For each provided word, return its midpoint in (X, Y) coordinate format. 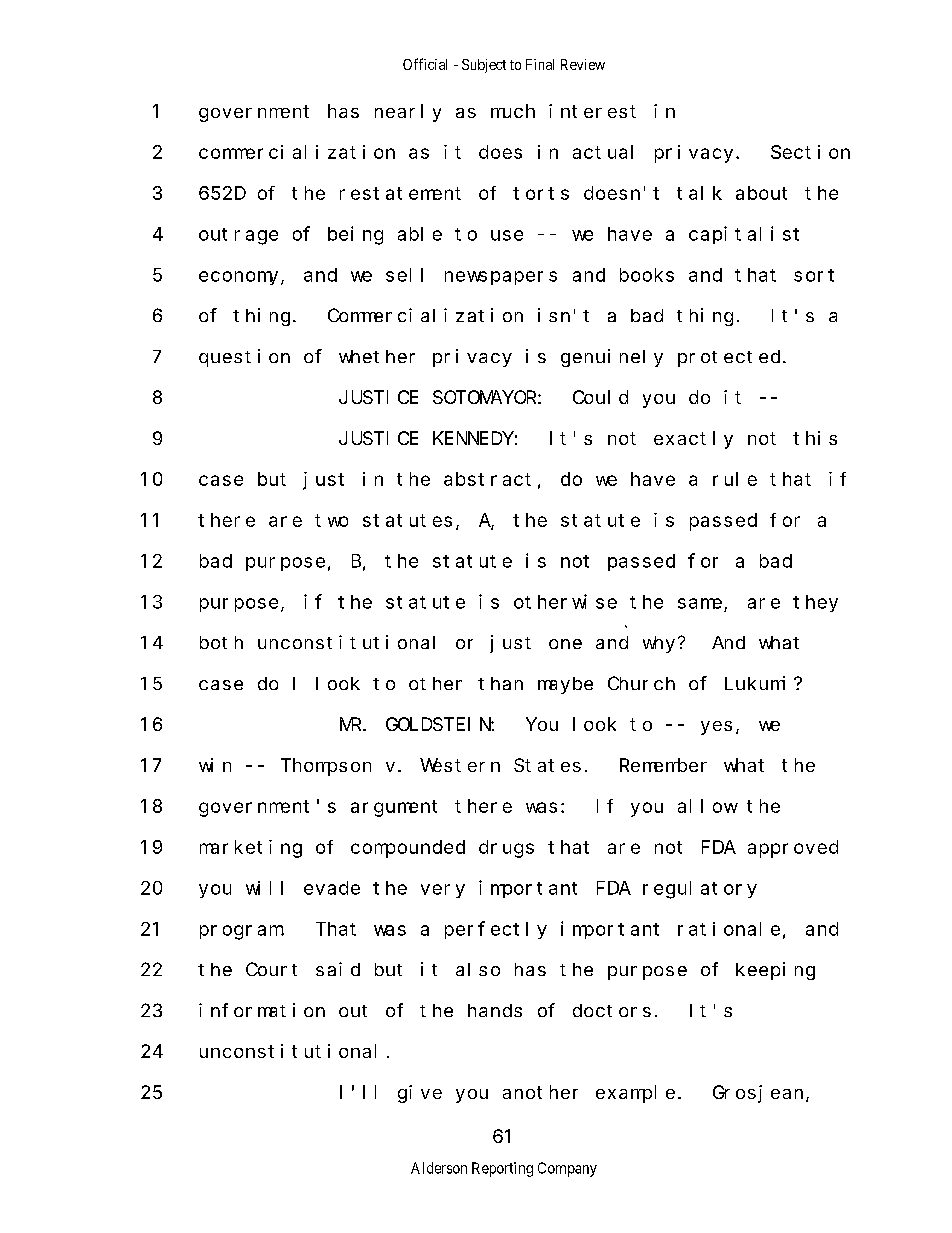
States (547, 765)
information (262, 1010)
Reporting (502, 1169)
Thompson (326, 767)
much (513, 111)
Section (810, 152)
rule (735, 479)
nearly (408, 113)
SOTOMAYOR (484, 397)
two (331, 520)
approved (793, 849)
